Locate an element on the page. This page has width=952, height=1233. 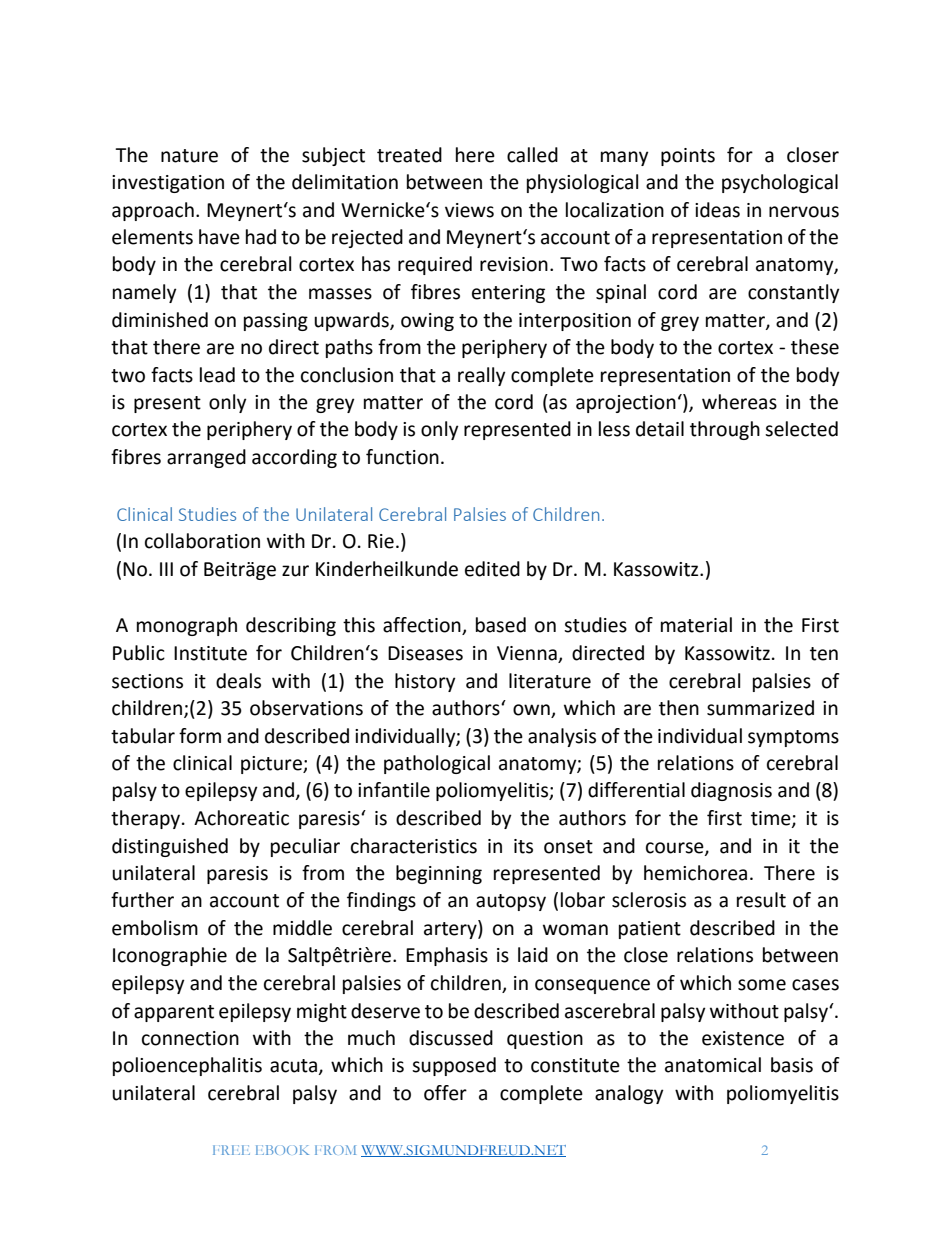
based is located at coordinates (501, 625).
